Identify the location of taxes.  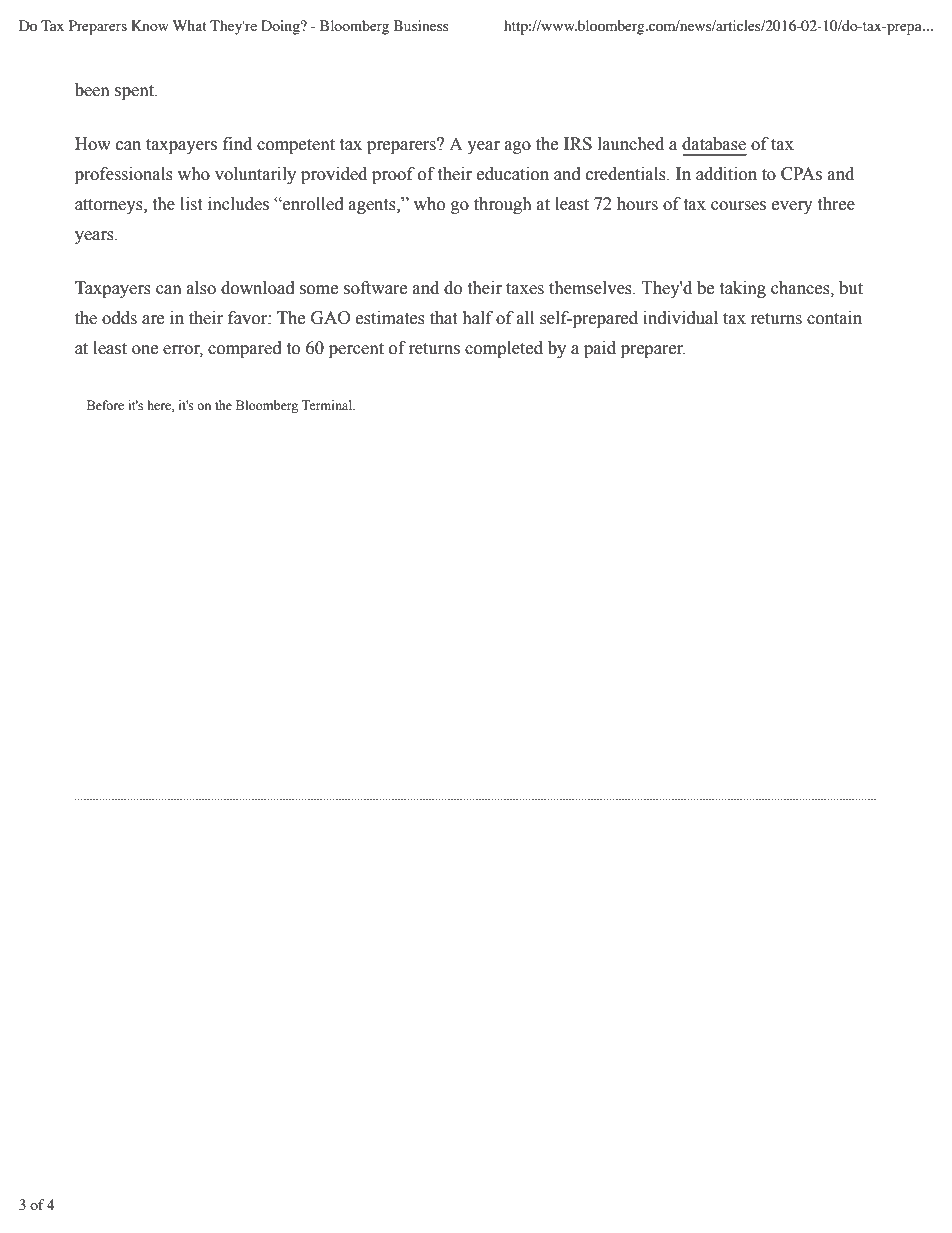
(525, 289).
